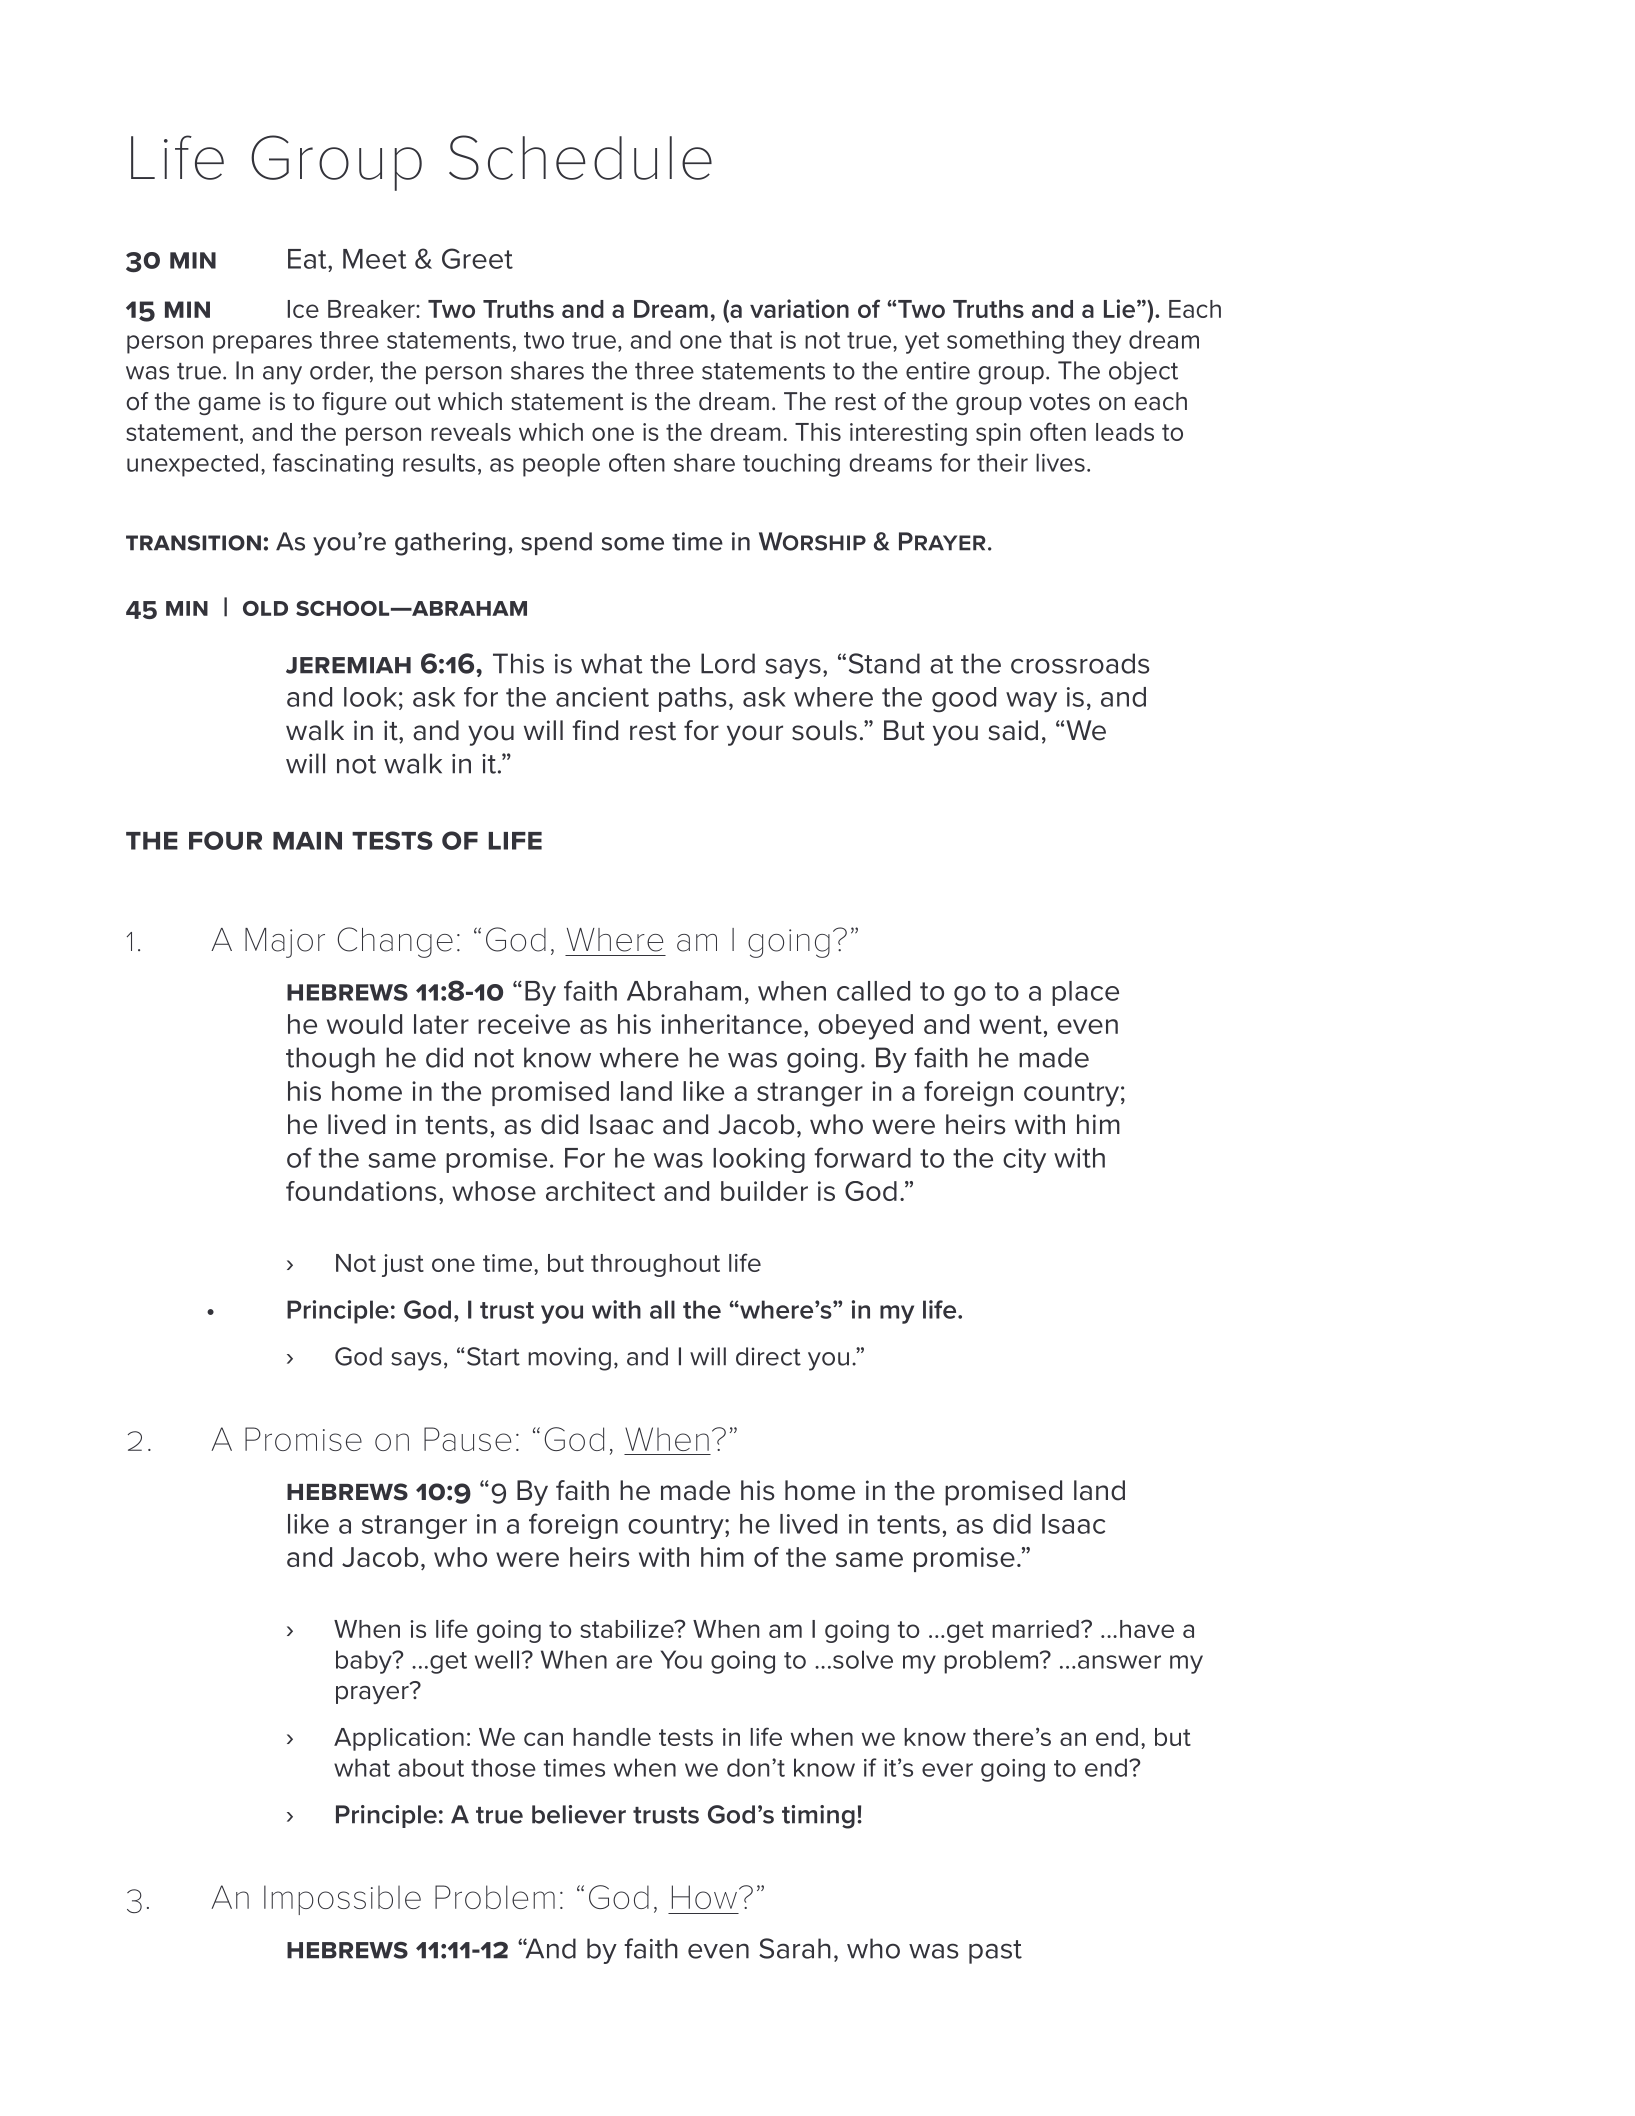  Describe the element at coordinates (1010, 1024) in the image. I see `went` at that location.
